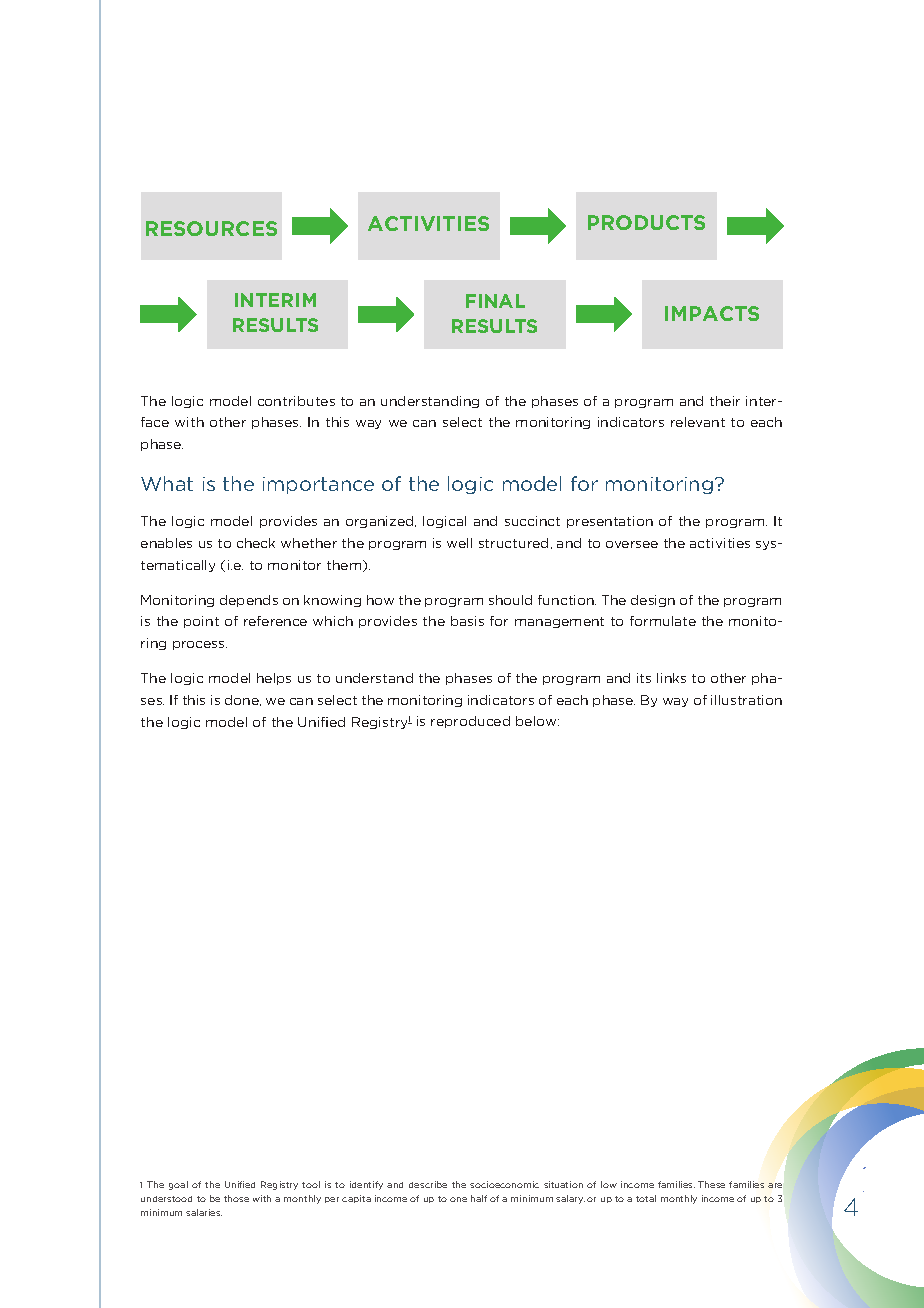  I want to click on done, so click(243, 700).
